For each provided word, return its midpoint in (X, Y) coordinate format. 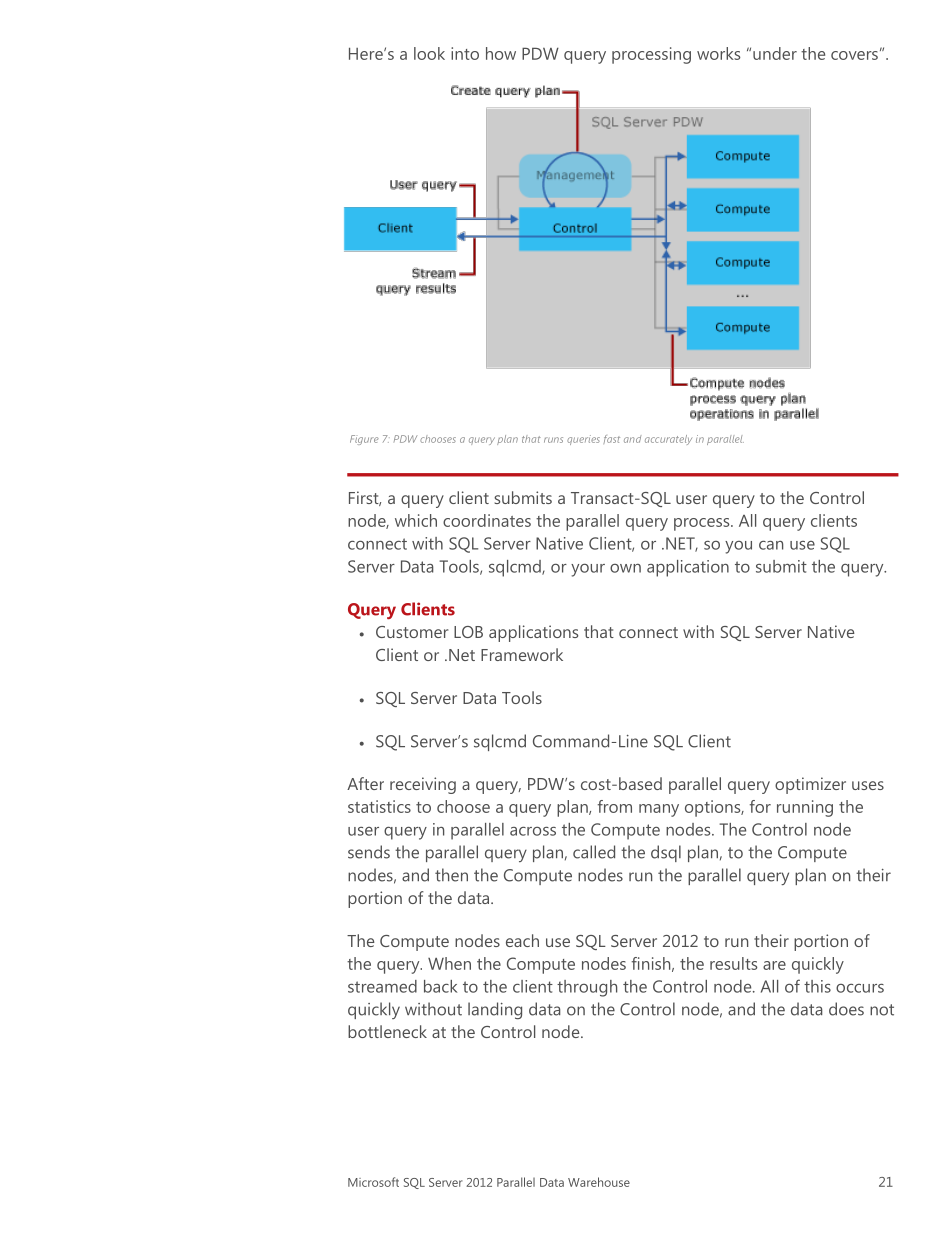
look (429, 53)
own (625, 568)
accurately (668, 440)
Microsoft (373, 1182)
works (718, 53)
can (771, 545)
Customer (412, 632)
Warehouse (599, 1182)
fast (611, 439)
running (805, 808)
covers (854, 55)
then (451, 875)
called (594, 852)
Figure (364, 440)
